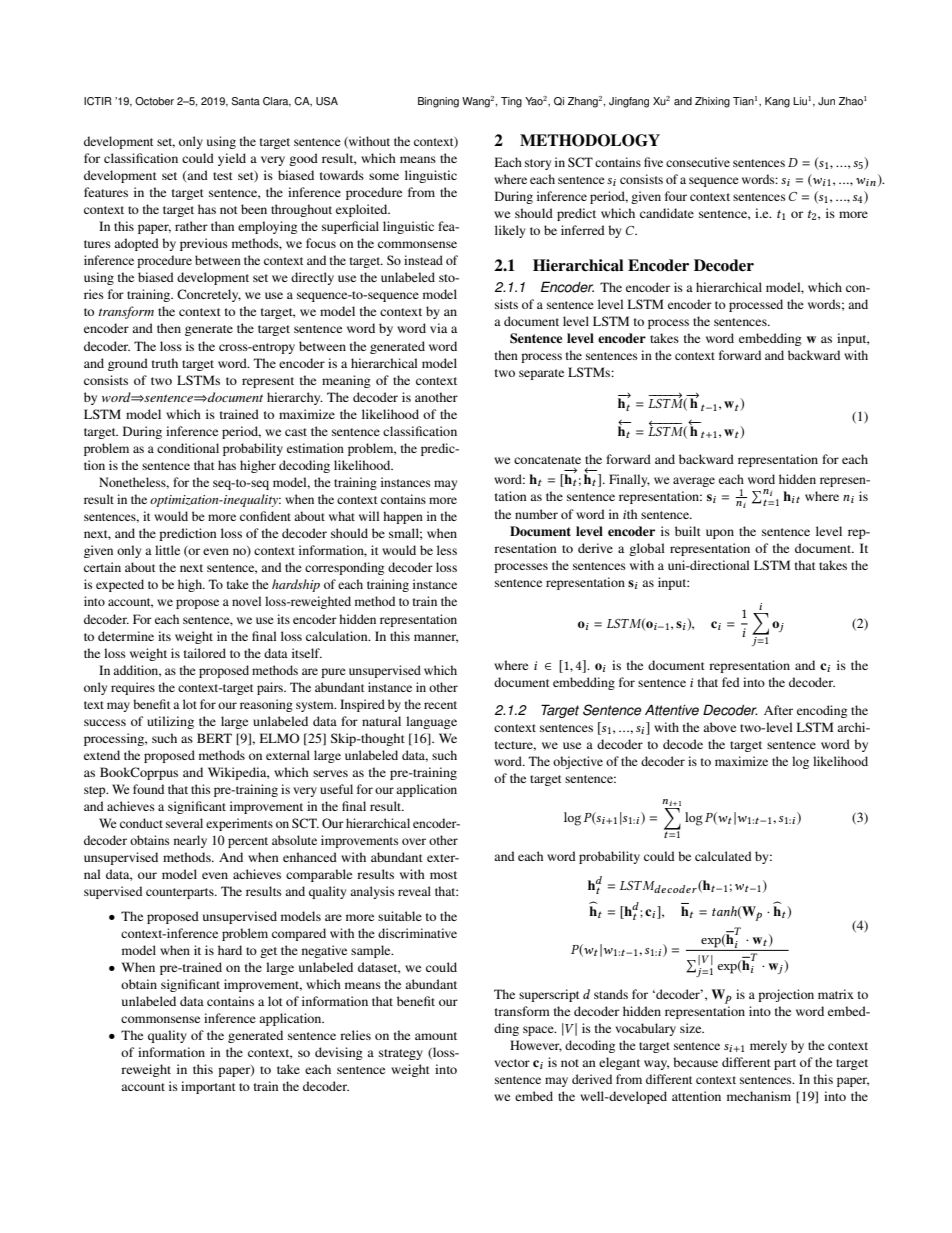  What do you see at coordinates (777, 102) in the screenshot?
I see `Kang` at bounding box center [777, 102].
